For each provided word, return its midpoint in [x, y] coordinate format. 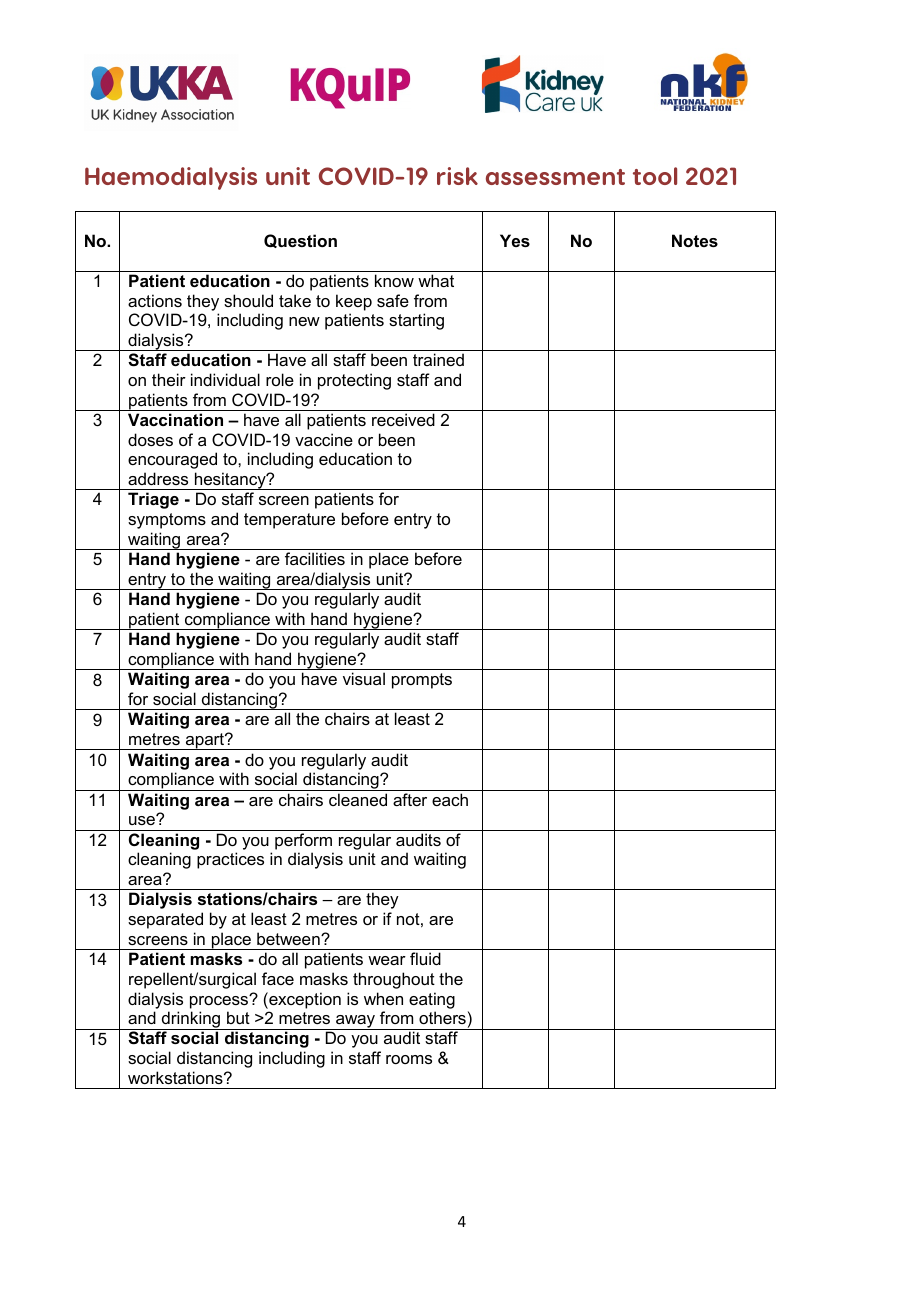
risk [457, 176]
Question [300, 241]
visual [364, 678]
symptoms [167, 521]
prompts [422, 681]
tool [655, 176]
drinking [191, 1020]
